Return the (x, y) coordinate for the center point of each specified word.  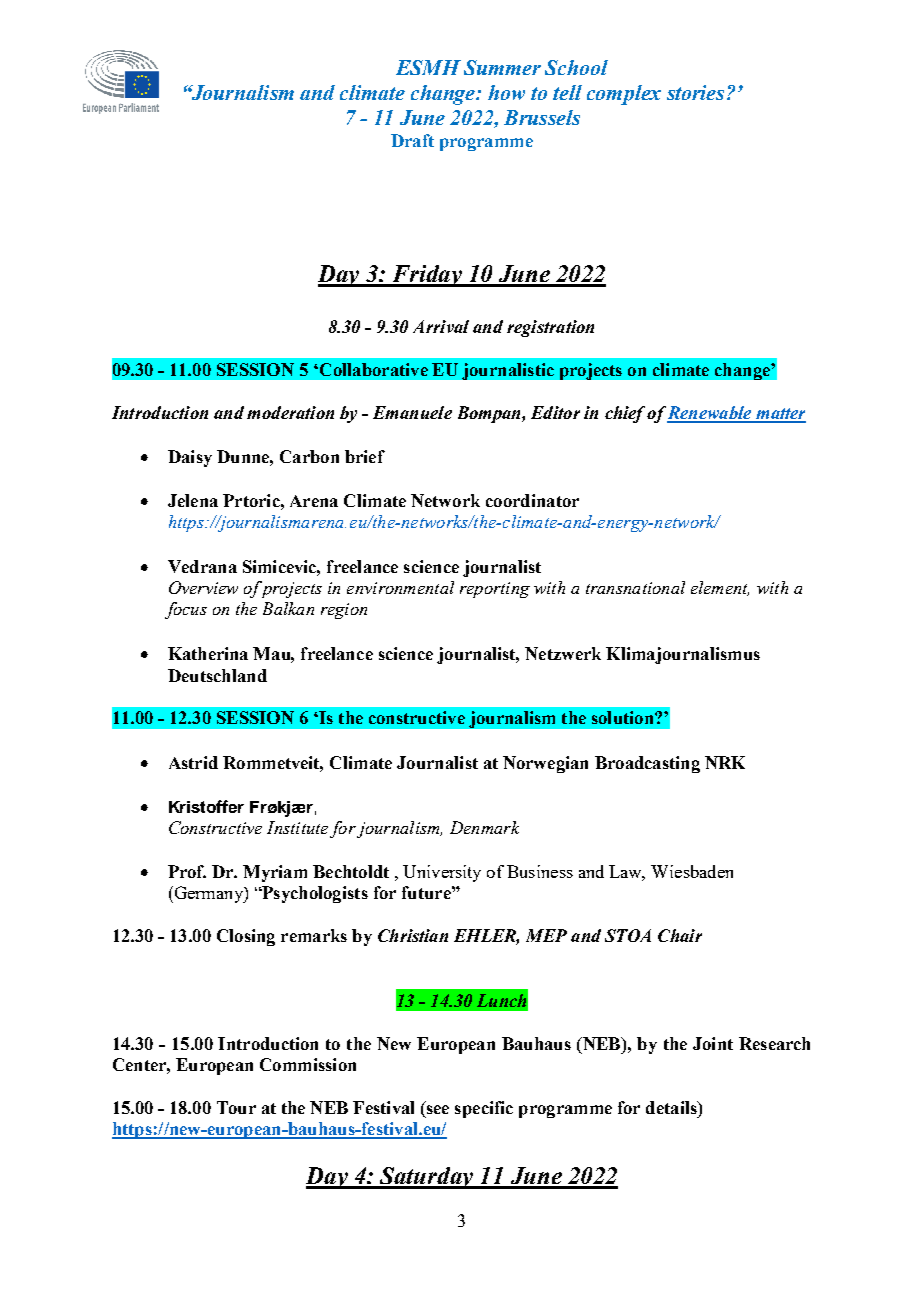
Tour (236, 1107)
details (672, 1107)
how (506, 92)
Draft (412, 140)
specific (484, 1109)
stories (695, 92)
